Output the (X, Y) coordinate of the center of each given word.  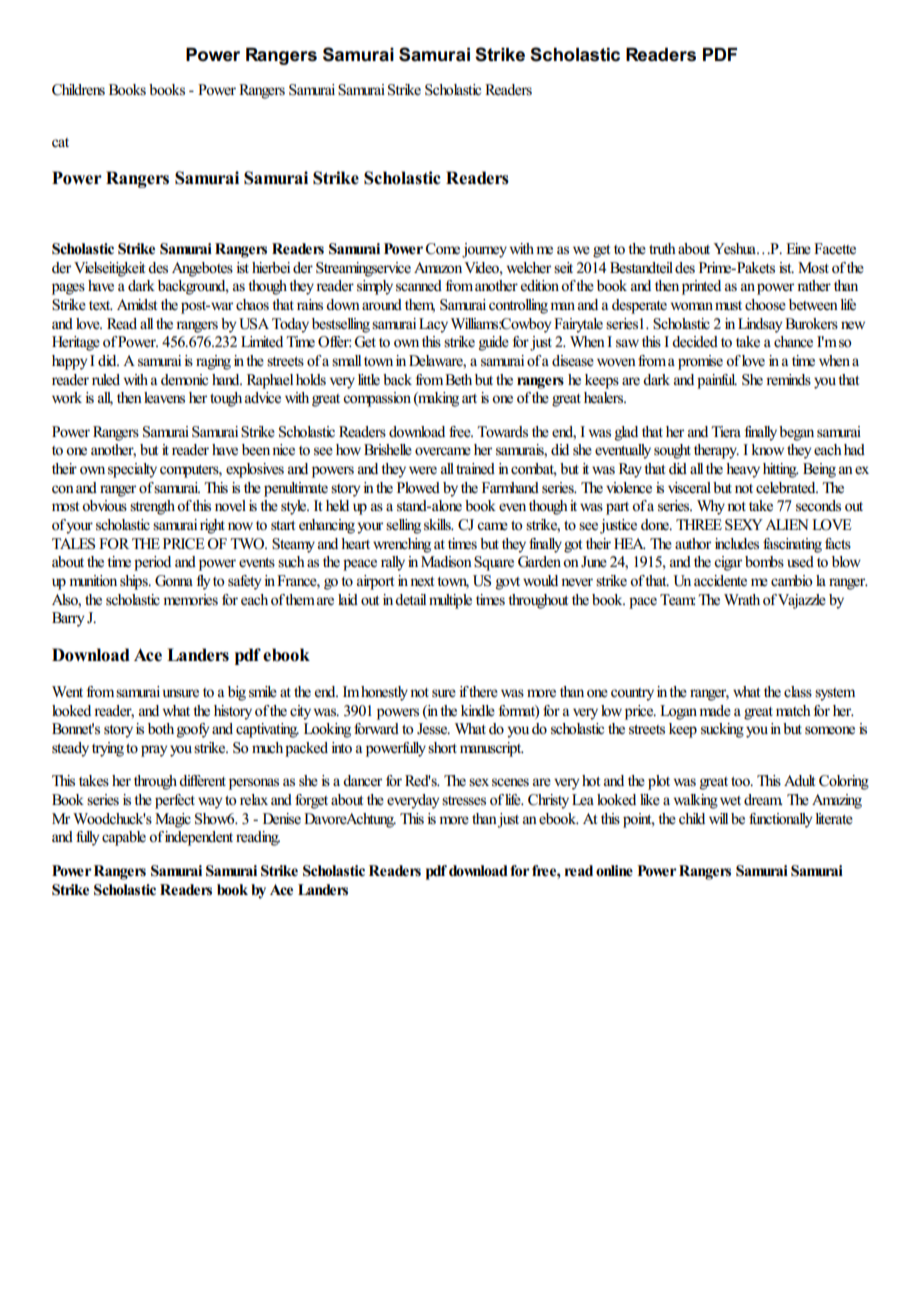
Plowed (418, 488)
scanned (419, 286)
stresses (464, 801)
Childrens (78, 90)
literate (834, 819)
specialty (132, 470)
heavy (743, 470)
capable (124, 838)
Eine (798, 249)
